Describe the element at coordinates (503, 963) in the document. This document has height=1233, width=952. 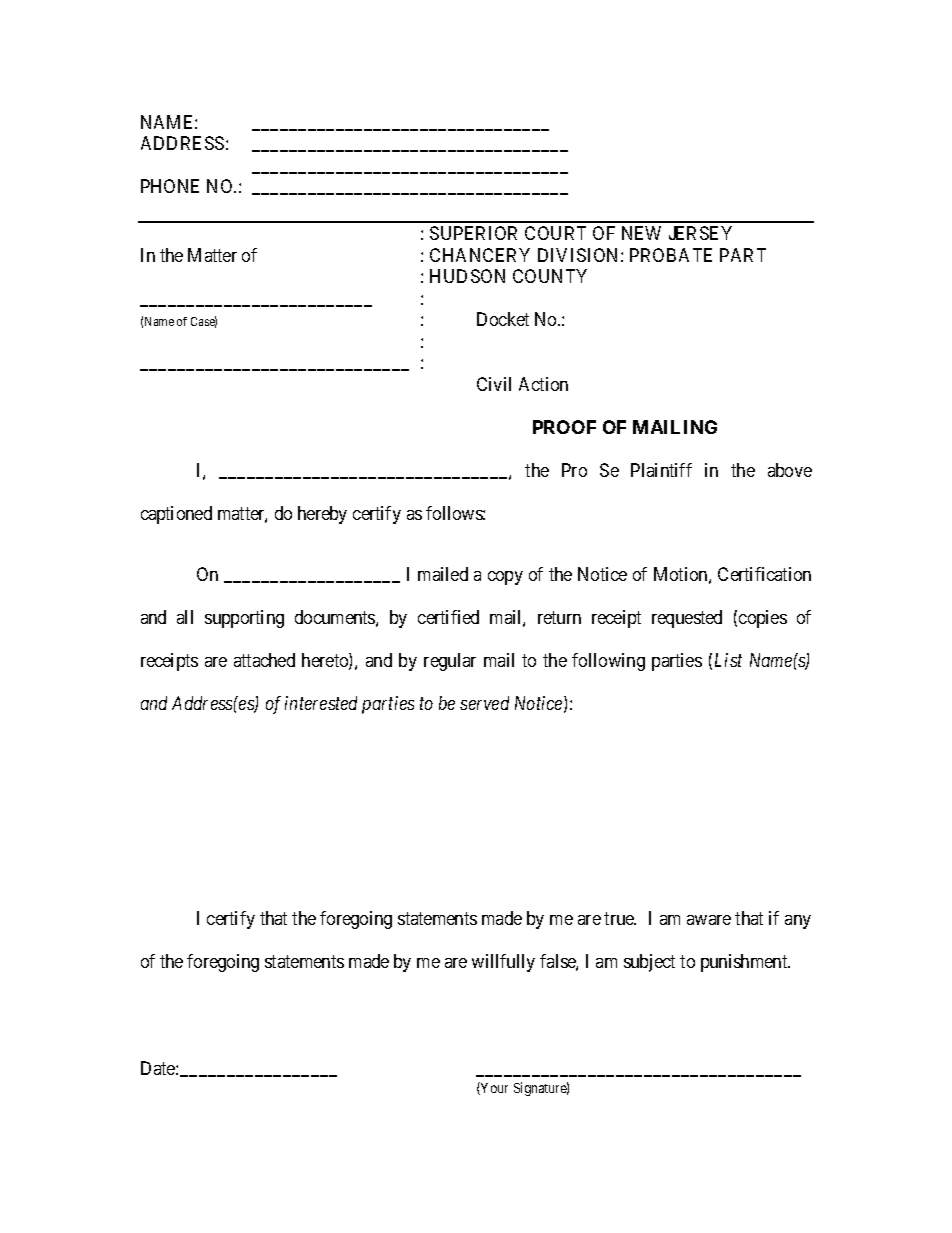
I see `willfully` at that location.
